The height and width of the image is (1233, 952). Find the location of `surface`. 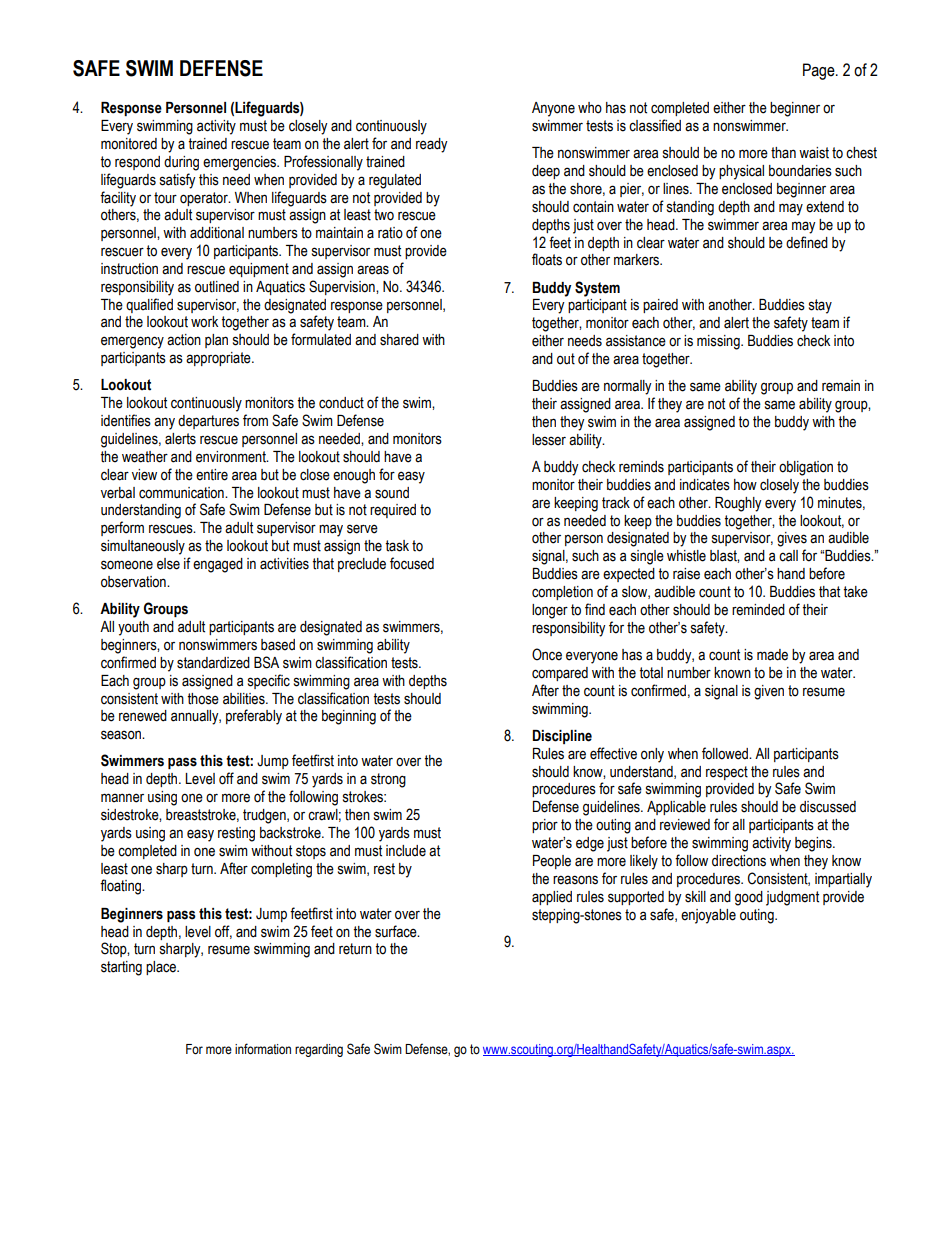

surface is located at coordinates (397, 931).
